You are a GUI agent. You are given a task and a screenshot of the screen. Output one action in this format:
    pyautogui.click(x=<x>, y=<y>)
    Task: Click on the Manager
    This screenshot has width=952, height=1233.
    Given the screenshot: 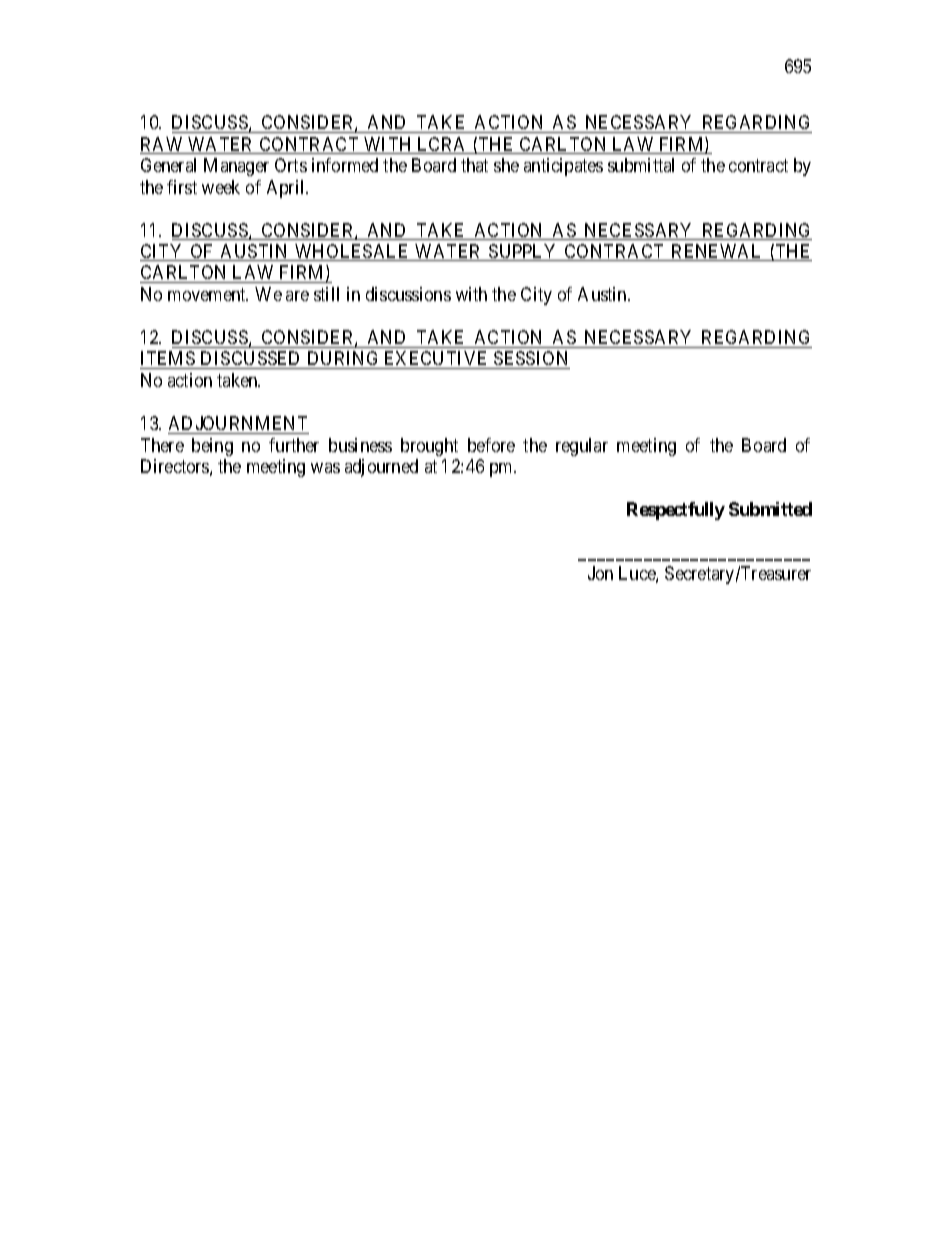 What is the action you would take?
    pyautogui.click(x=236, y=167)
